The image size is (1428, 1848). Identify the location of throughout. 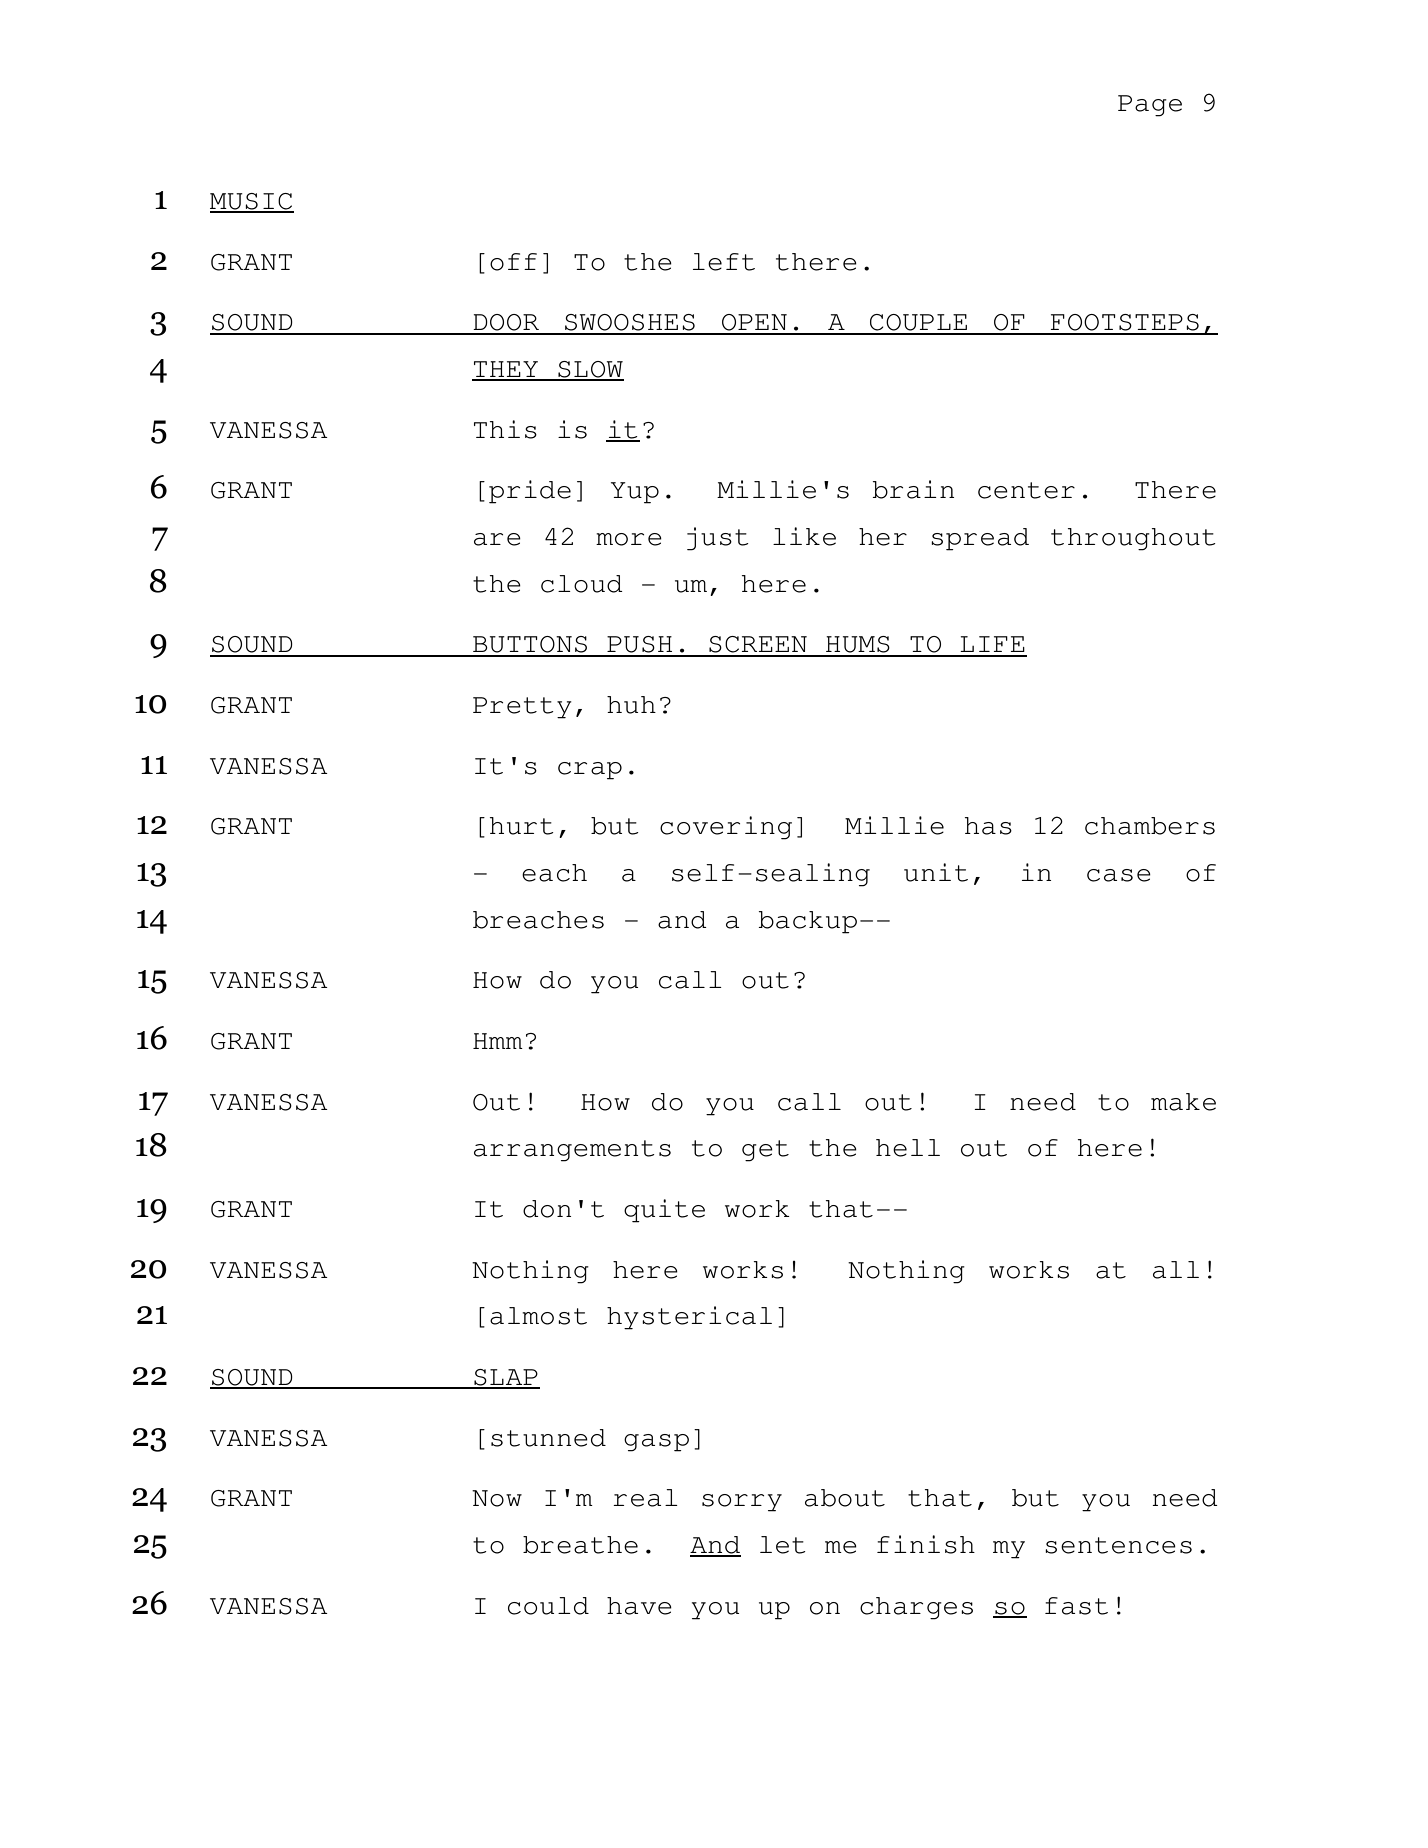
(1133, 539).
